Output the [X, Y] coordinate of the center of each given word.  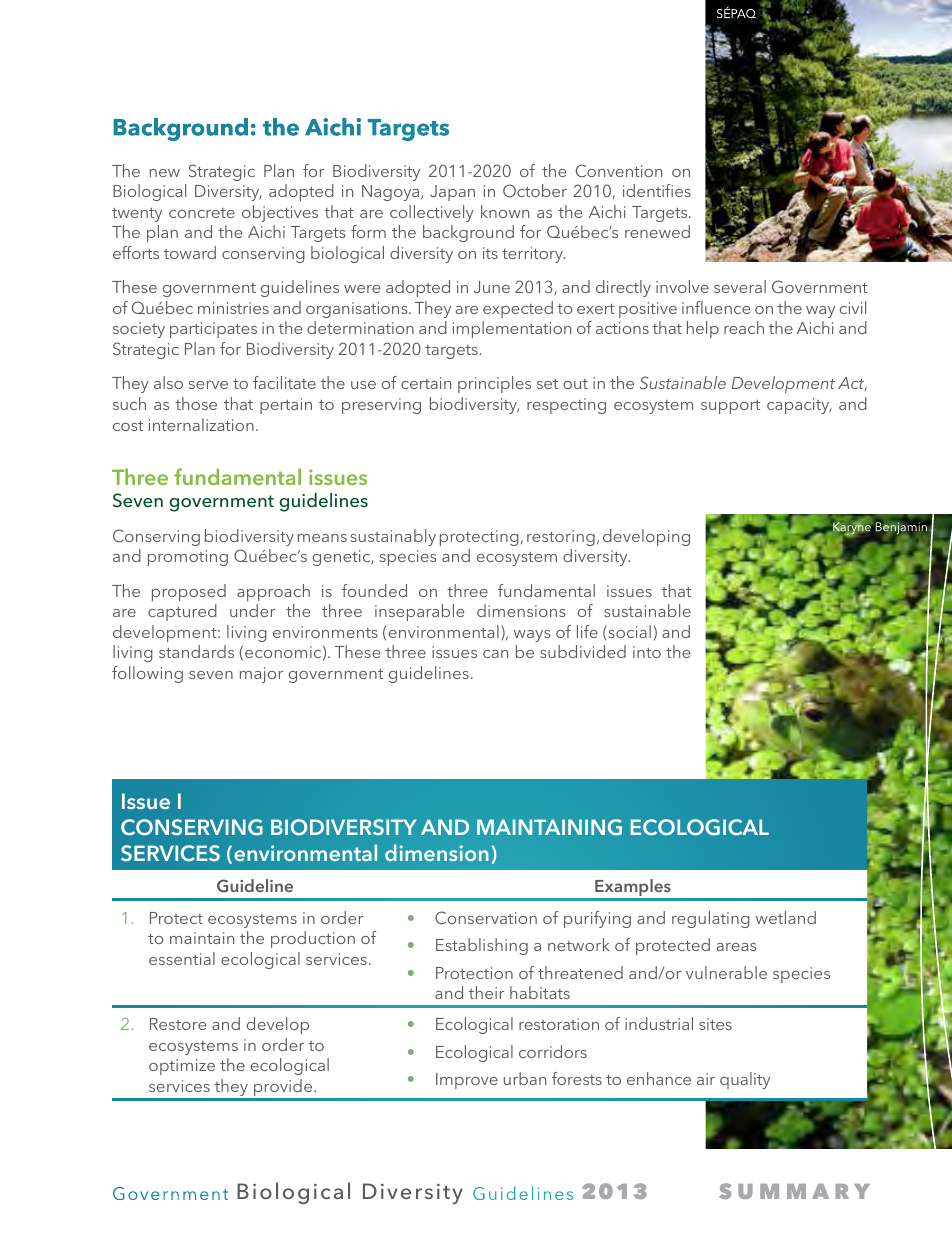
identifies [657, 190]
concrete [202, 213]
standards [196, 651]
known [505, 211]
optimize [182, 1067]
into [647, 652]
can [495, 654]
